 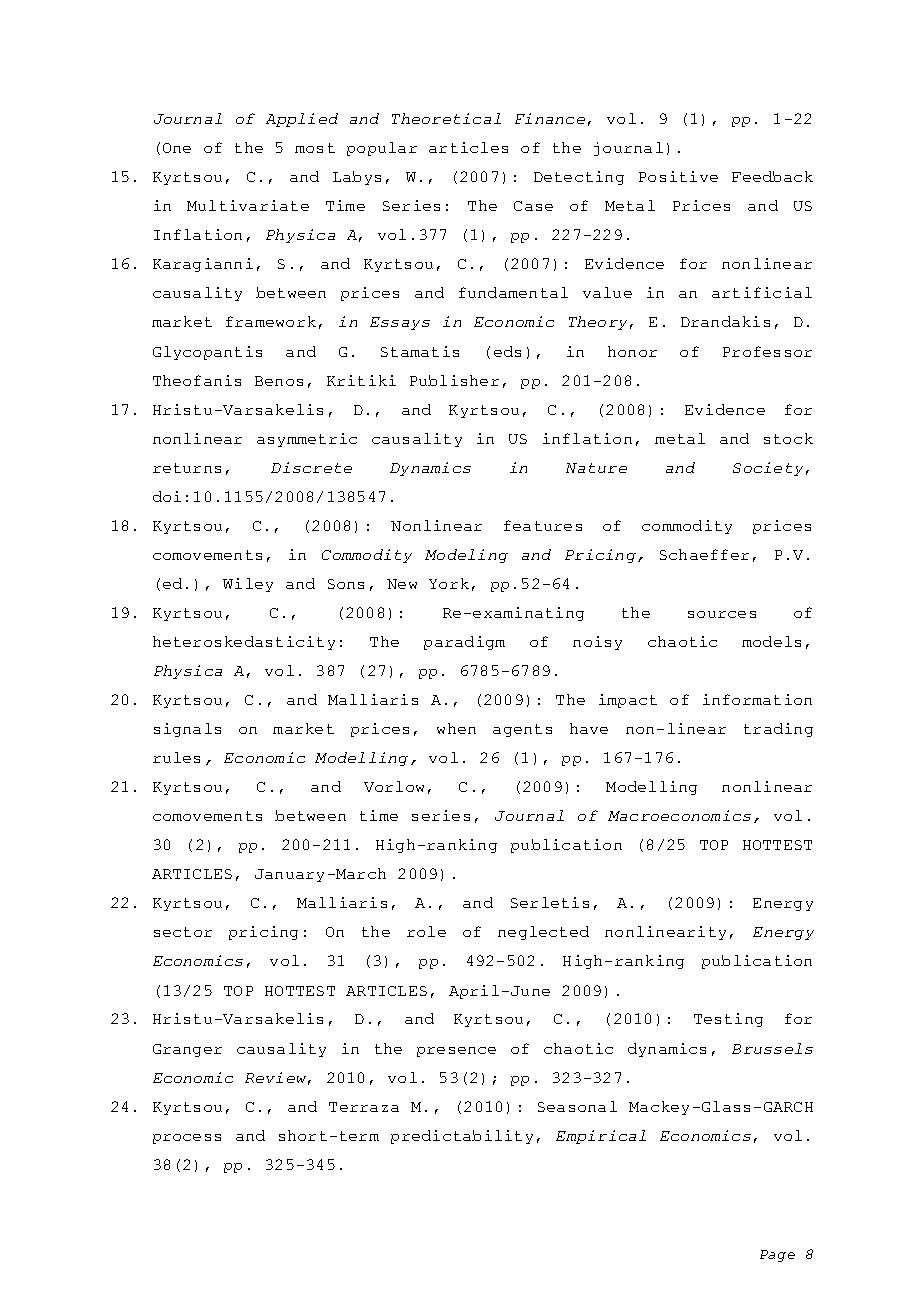 I want to click on predictability, so click(x=462, y=1137).
